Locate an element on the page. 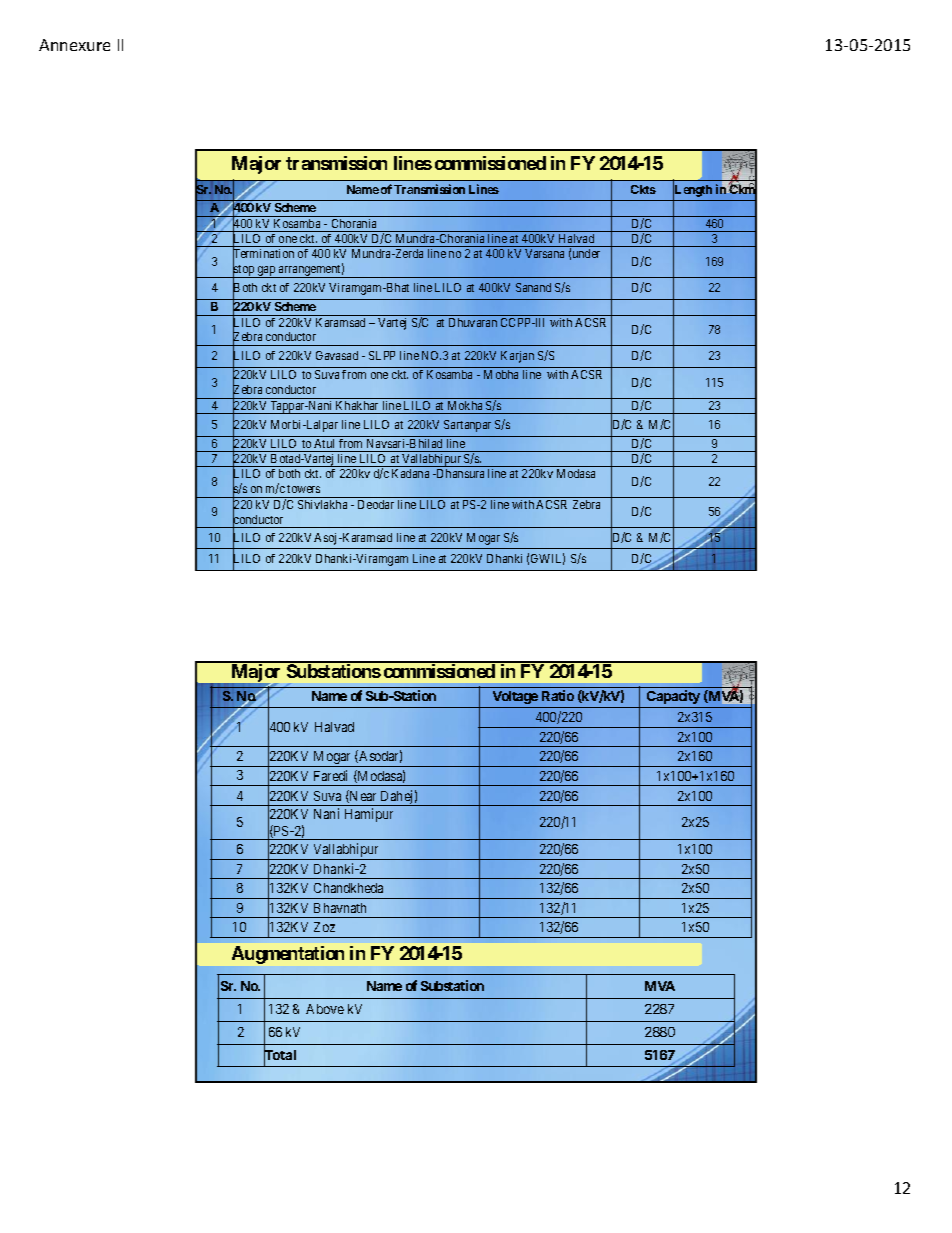  Above is located at coordinates (325, 1009).
